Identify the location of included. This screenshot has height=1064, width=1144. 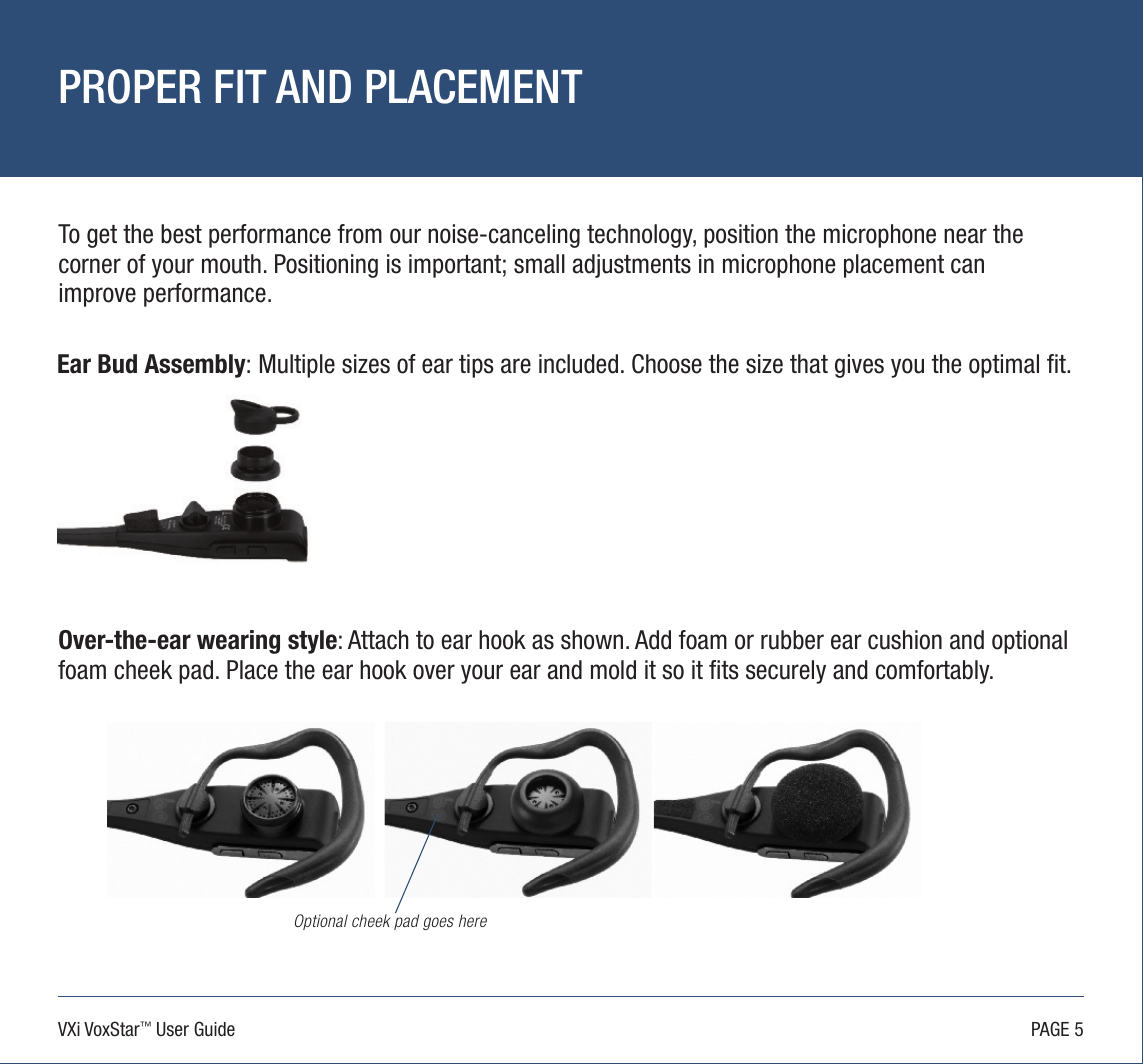
(578, 364).
